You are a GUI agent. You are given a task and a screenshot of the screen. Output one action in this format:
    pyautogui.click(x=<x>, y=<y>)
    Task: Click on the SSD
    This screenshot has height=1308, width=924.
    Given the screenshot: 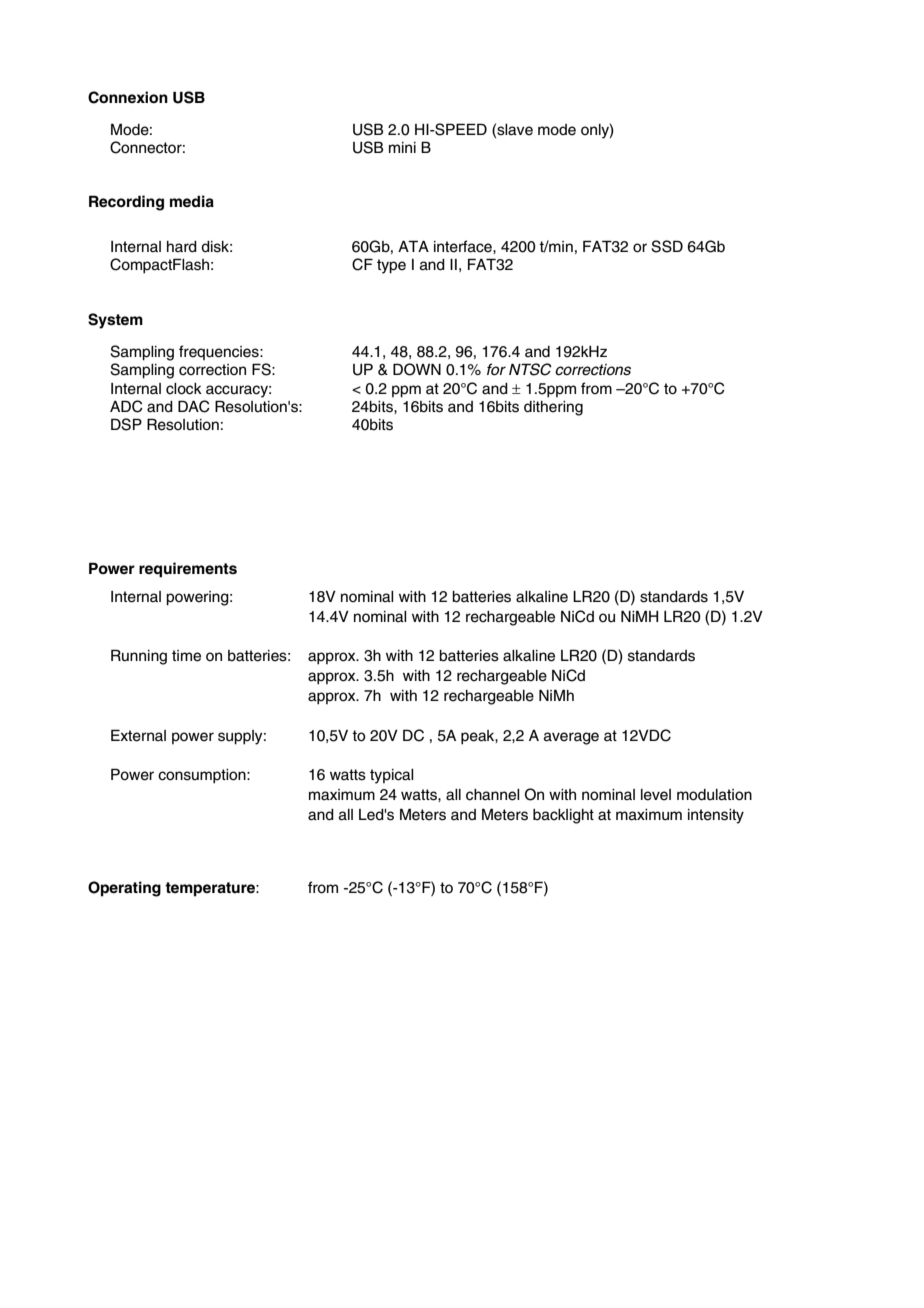 What is the action you would take?
    pyautogui.click(x=667, y=246)
